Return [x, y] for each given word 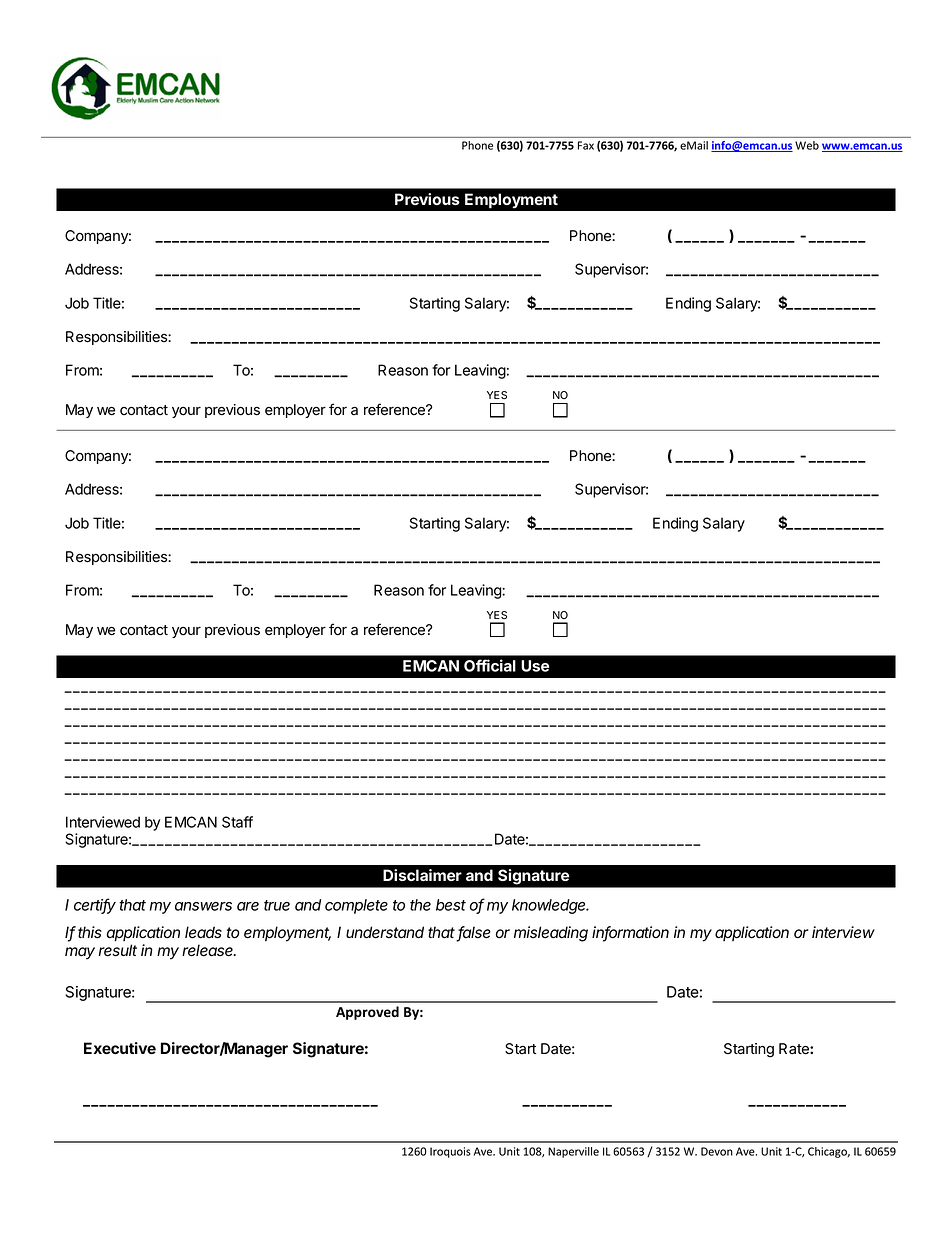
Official [490, 665]
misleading [551, 934]
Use [535, 666]
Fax [586, 145]
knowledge [550, 906]
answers [203, 906]
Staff [237, 822]
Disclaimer [422, 875]
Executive [120, 1048]
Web [807, 145]
